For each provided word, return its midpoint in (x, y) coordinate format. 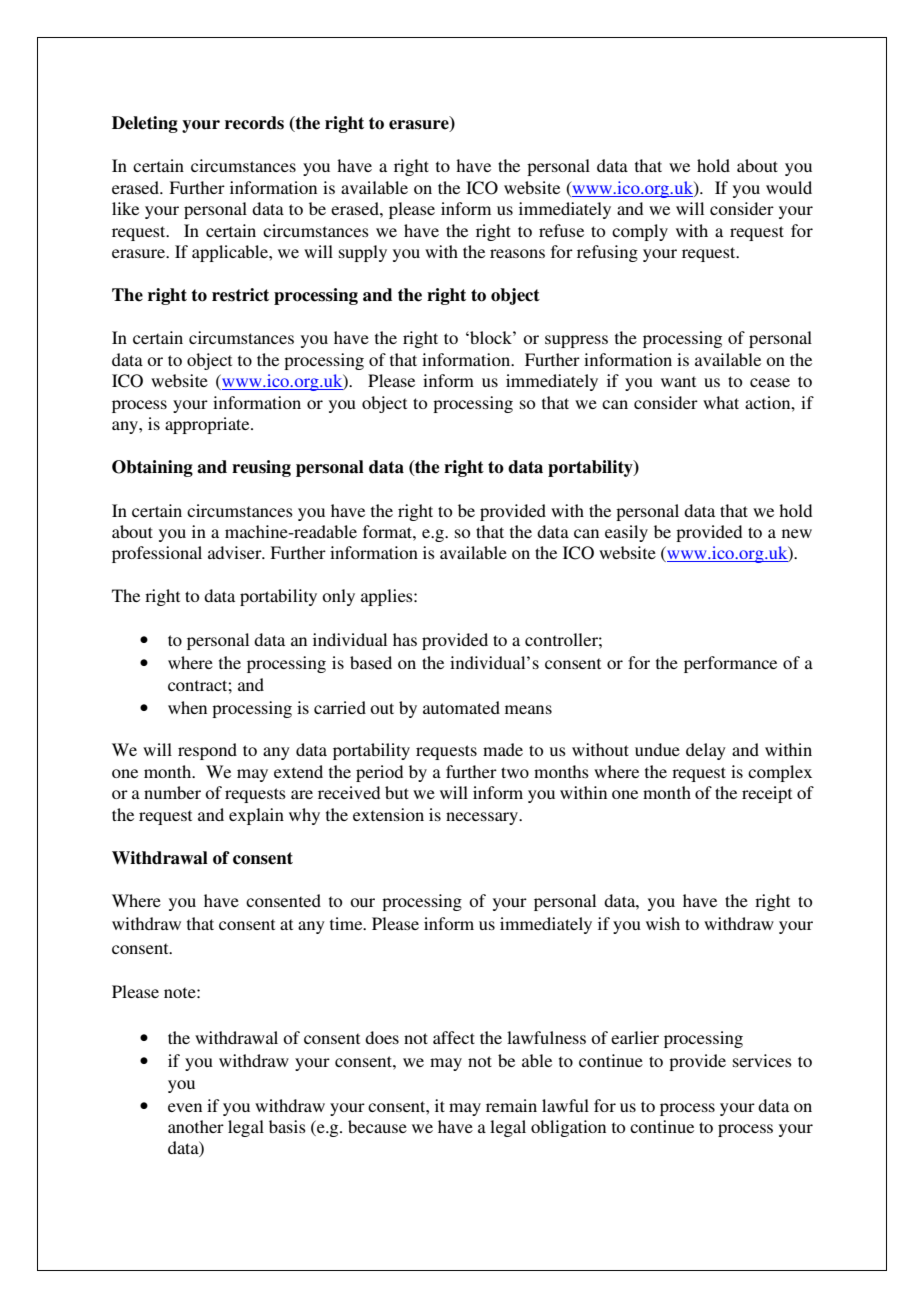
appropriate (208, 425)
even (185, 1107)
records (254, 123)
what (721, 402)
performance (730, 664)
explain (256, 816)
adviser (236, 552)
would (789, 187)
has (405, 639)
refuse (561, 230)
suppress (576, 341)
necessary (483, 818)
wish (663, 923)
